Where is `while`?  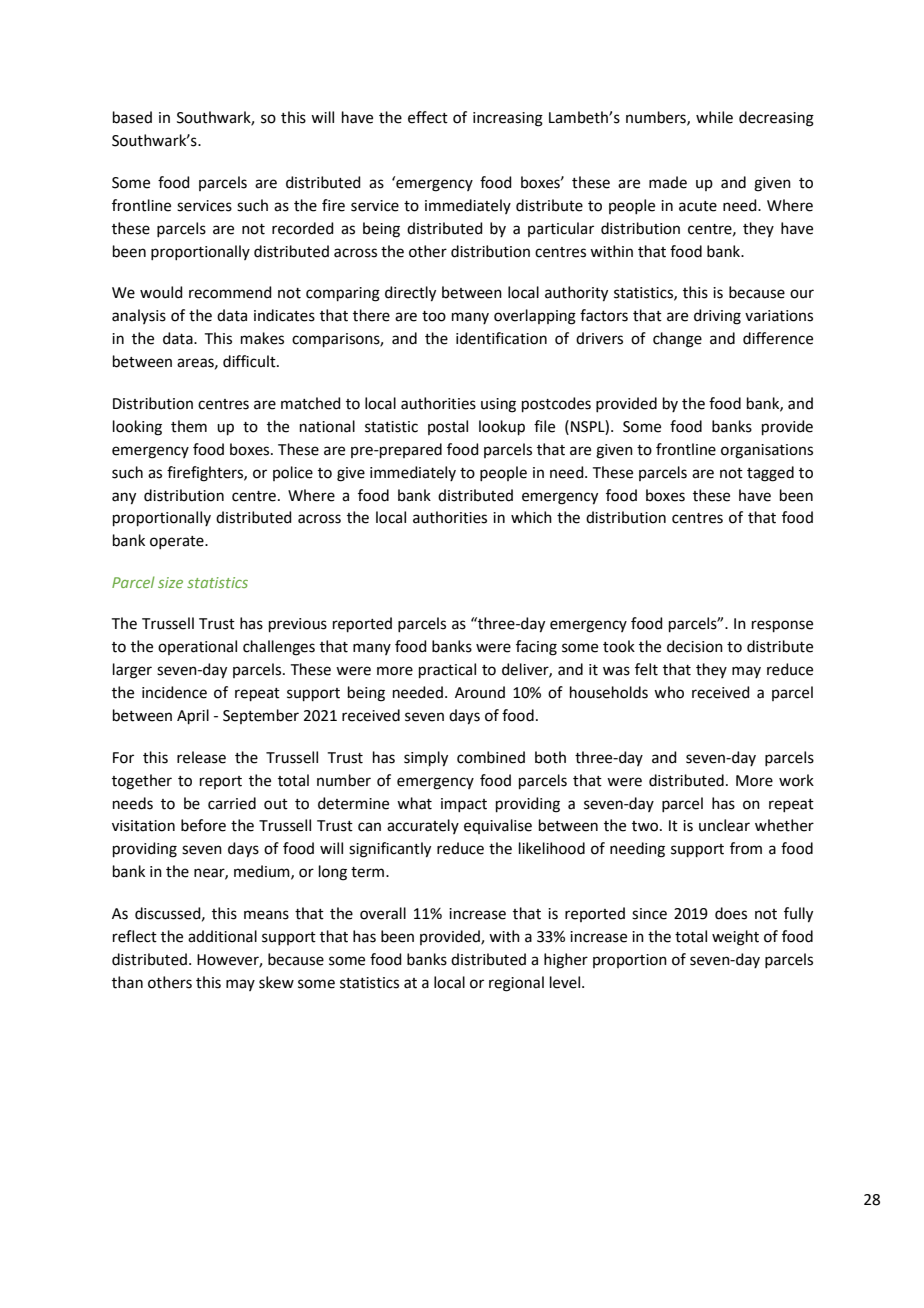
while is located at coordinates (714, 117).
